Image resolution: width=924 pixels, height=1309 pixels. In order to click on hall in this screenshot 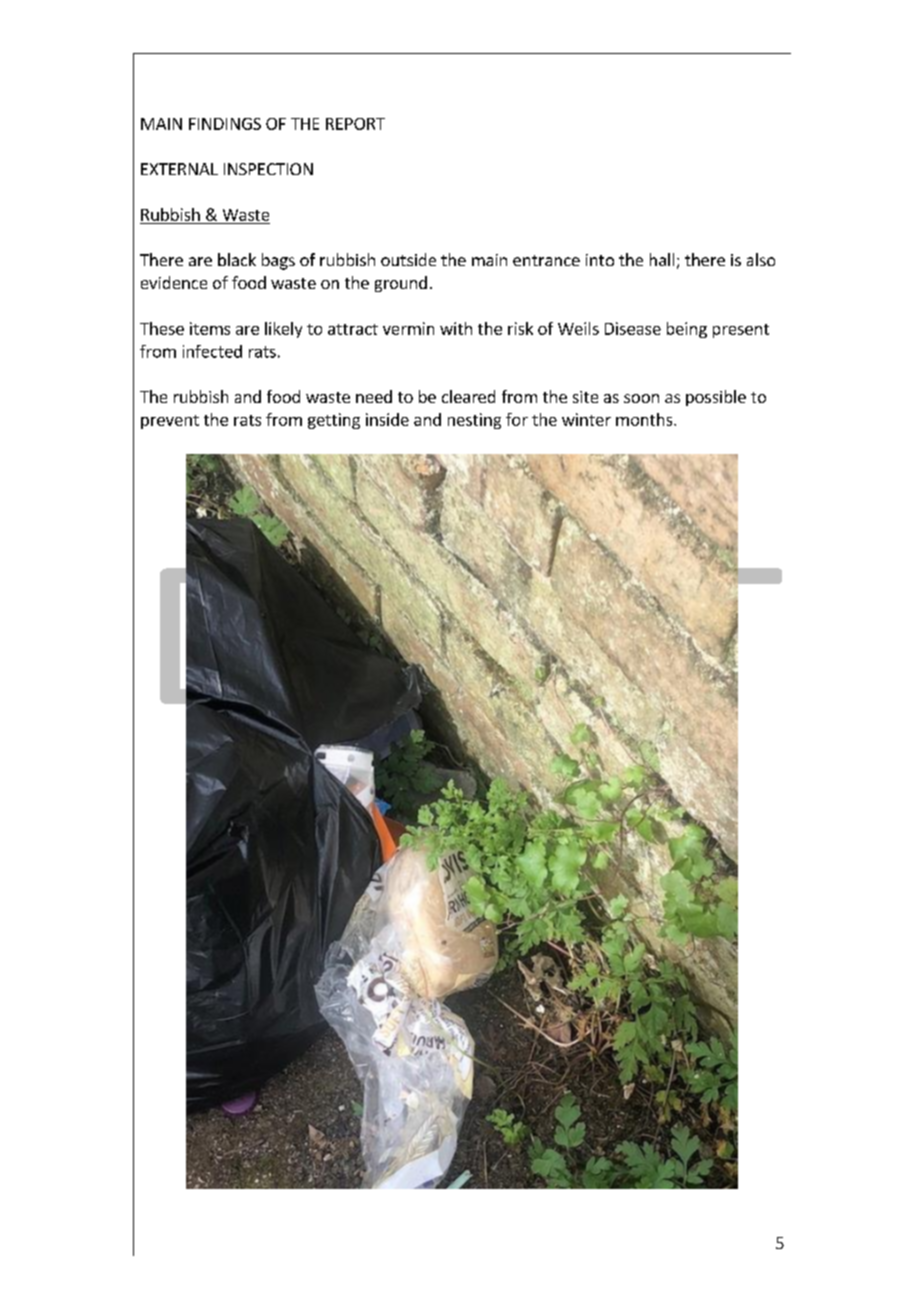, I will do `click(662, 259)`.
